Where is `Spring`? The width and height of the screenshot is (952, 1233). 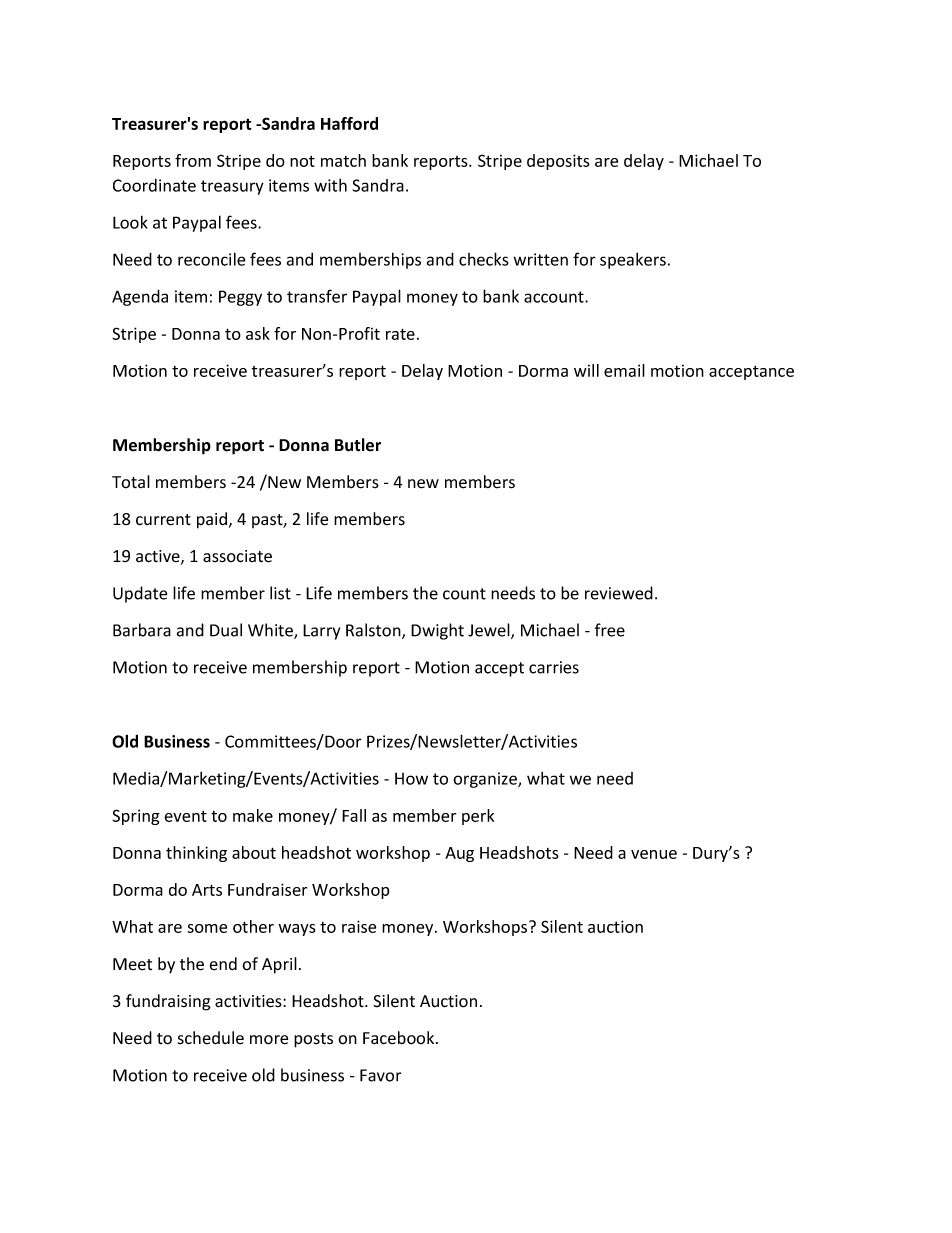 Spring is located at coordinates (135, 817).
